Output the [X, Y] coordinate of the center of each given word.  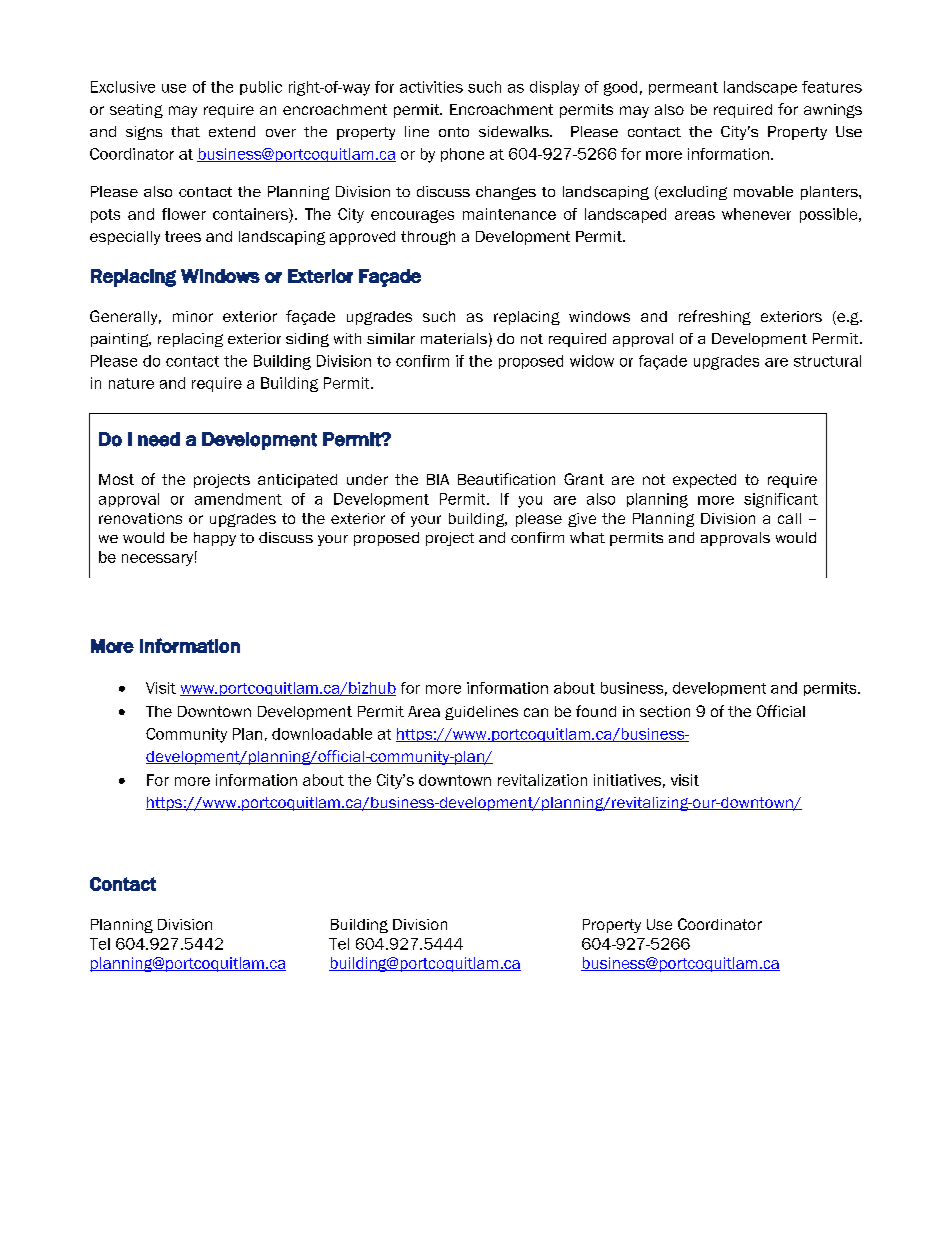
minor [193, 316]
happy [215, 539]
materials [454, 338]
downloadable [322, 734]
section [665, 711]
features [832, 87]
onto [454, 132]
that [185, 131]
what [587, 537]
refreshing [715, 317]
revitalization [542, 780]
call [789, 518]
